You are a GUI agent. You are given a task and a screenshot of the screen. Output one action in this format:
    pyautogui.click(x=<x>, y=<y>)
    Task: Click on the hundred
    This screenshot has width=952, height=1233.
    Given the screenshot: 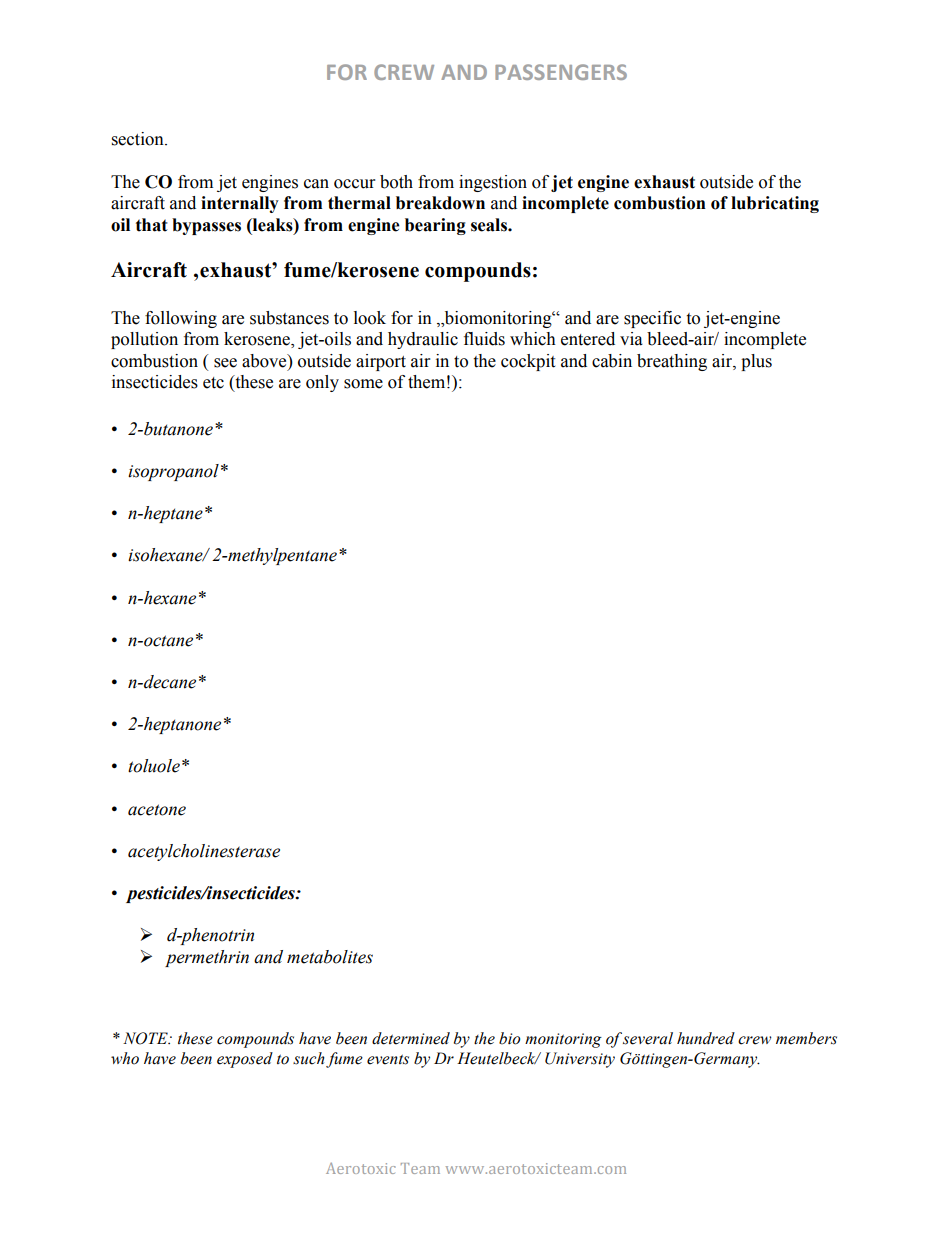 What is the action you would take?
    pyautogui.click(x=706, y=1038)
